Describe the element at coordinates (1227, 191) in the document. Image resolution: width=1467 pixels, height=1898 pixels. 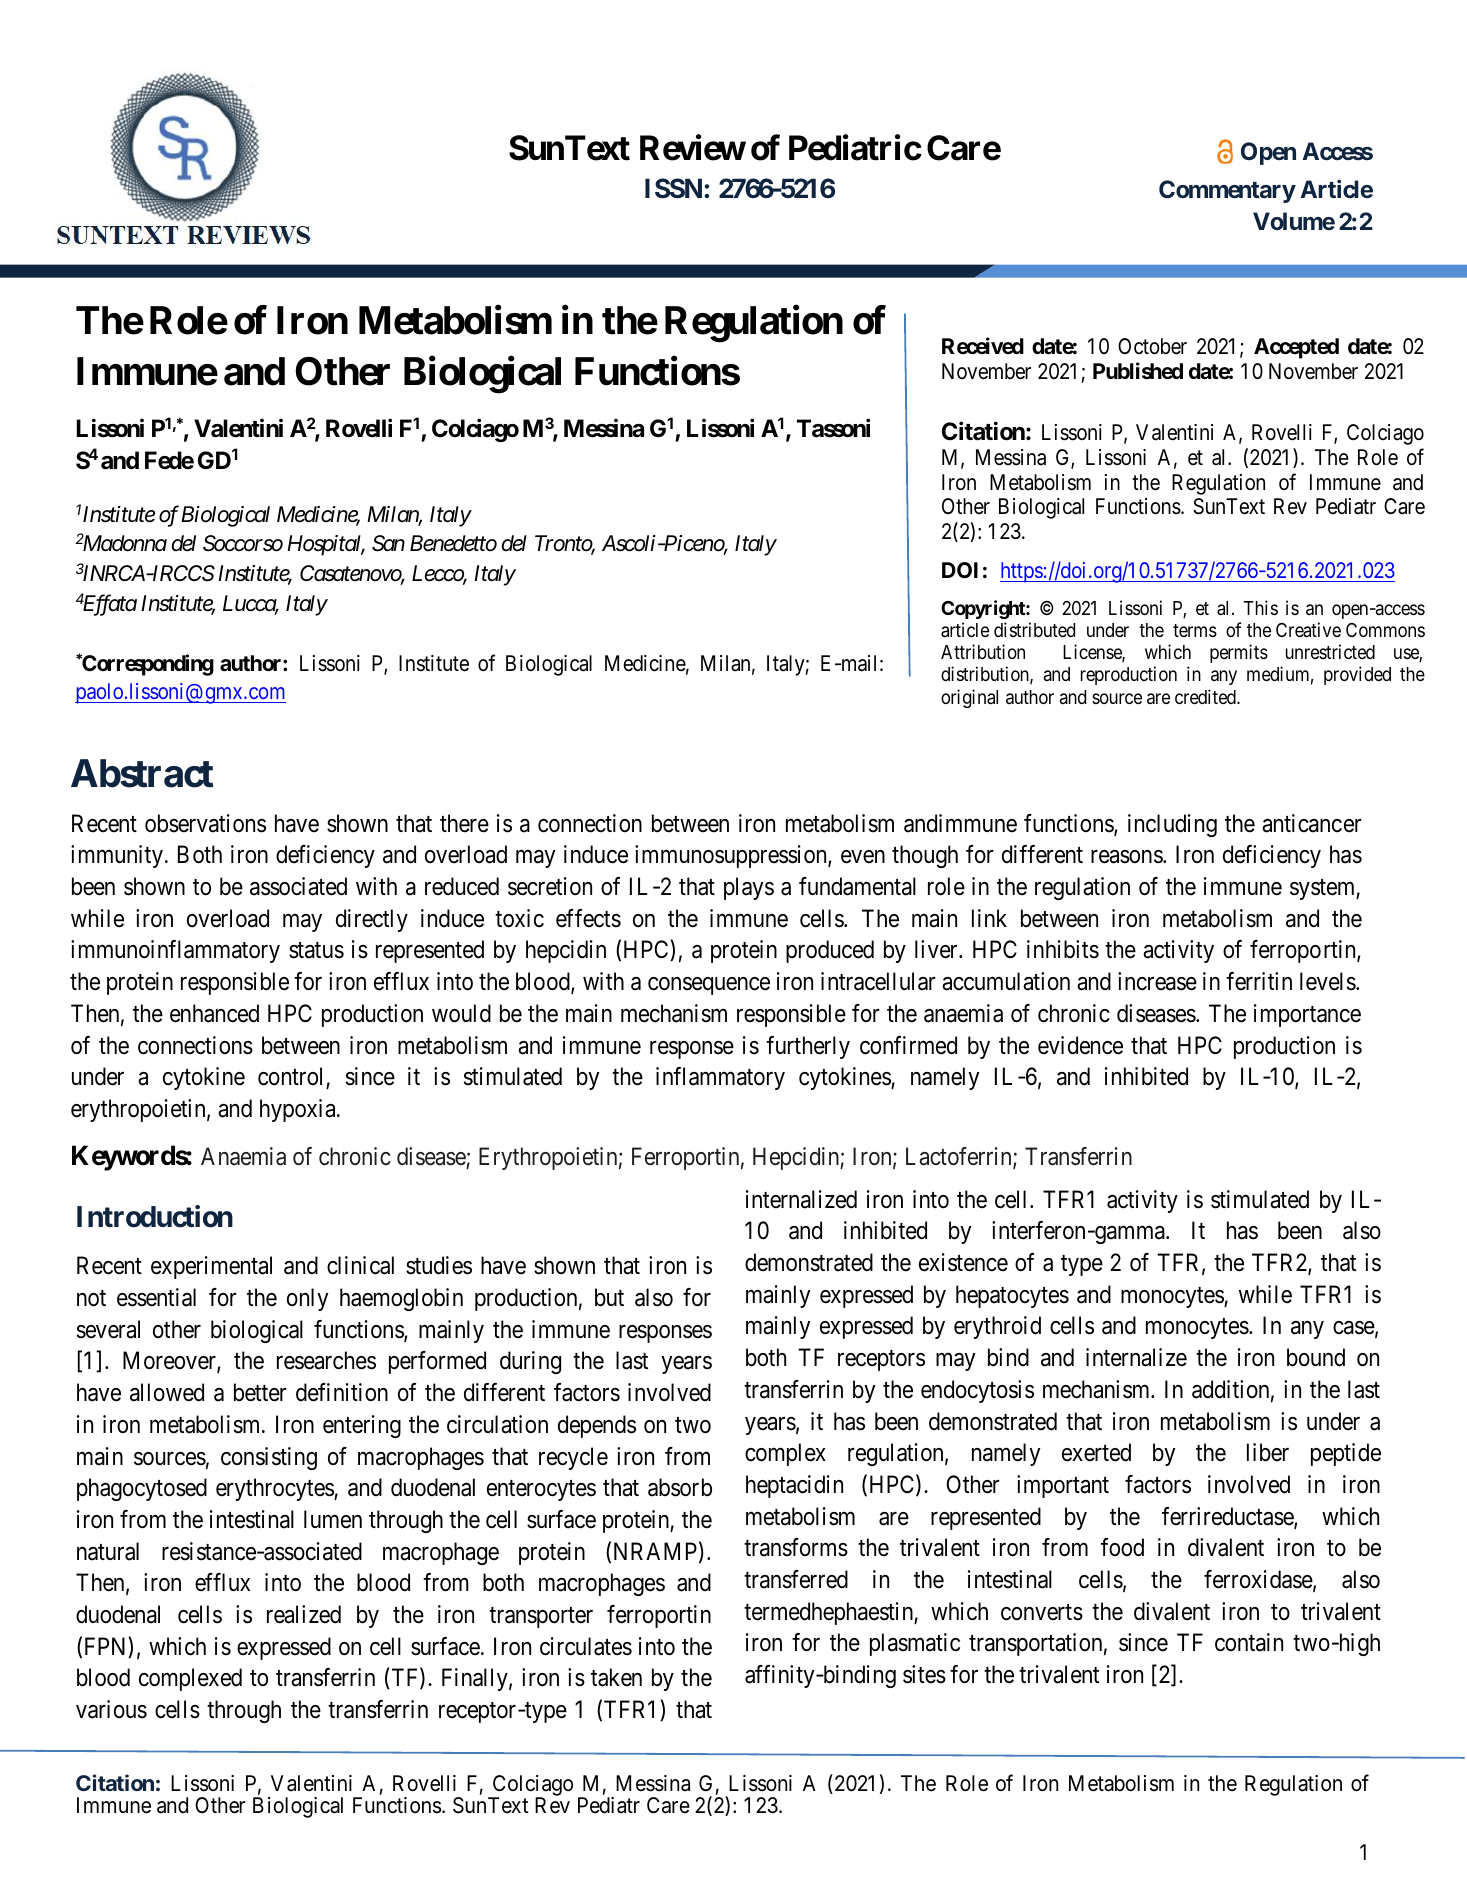
I see `Commentary` at that location.
